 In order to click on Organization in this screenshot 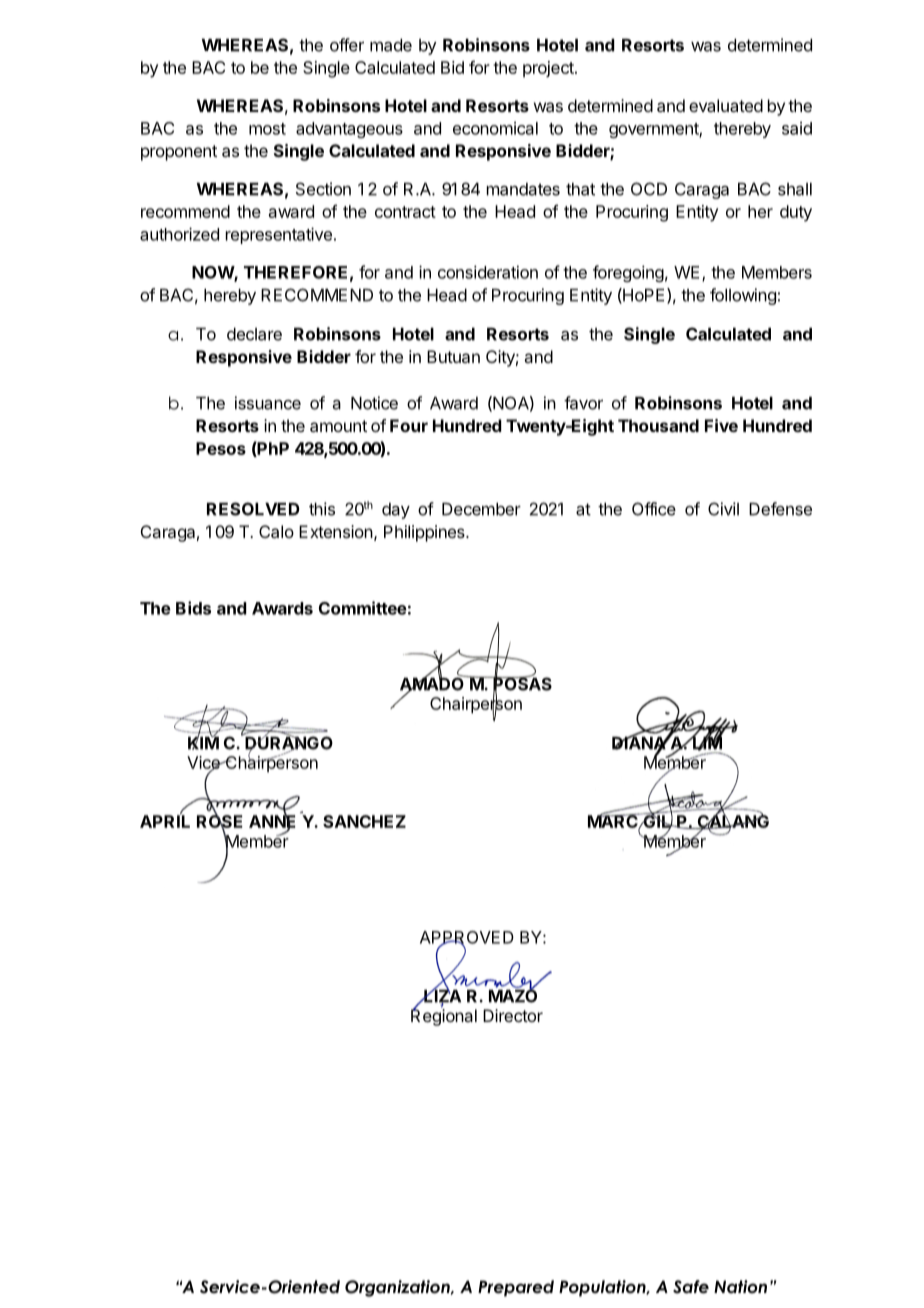, I will do `click(398, 1288)`.
